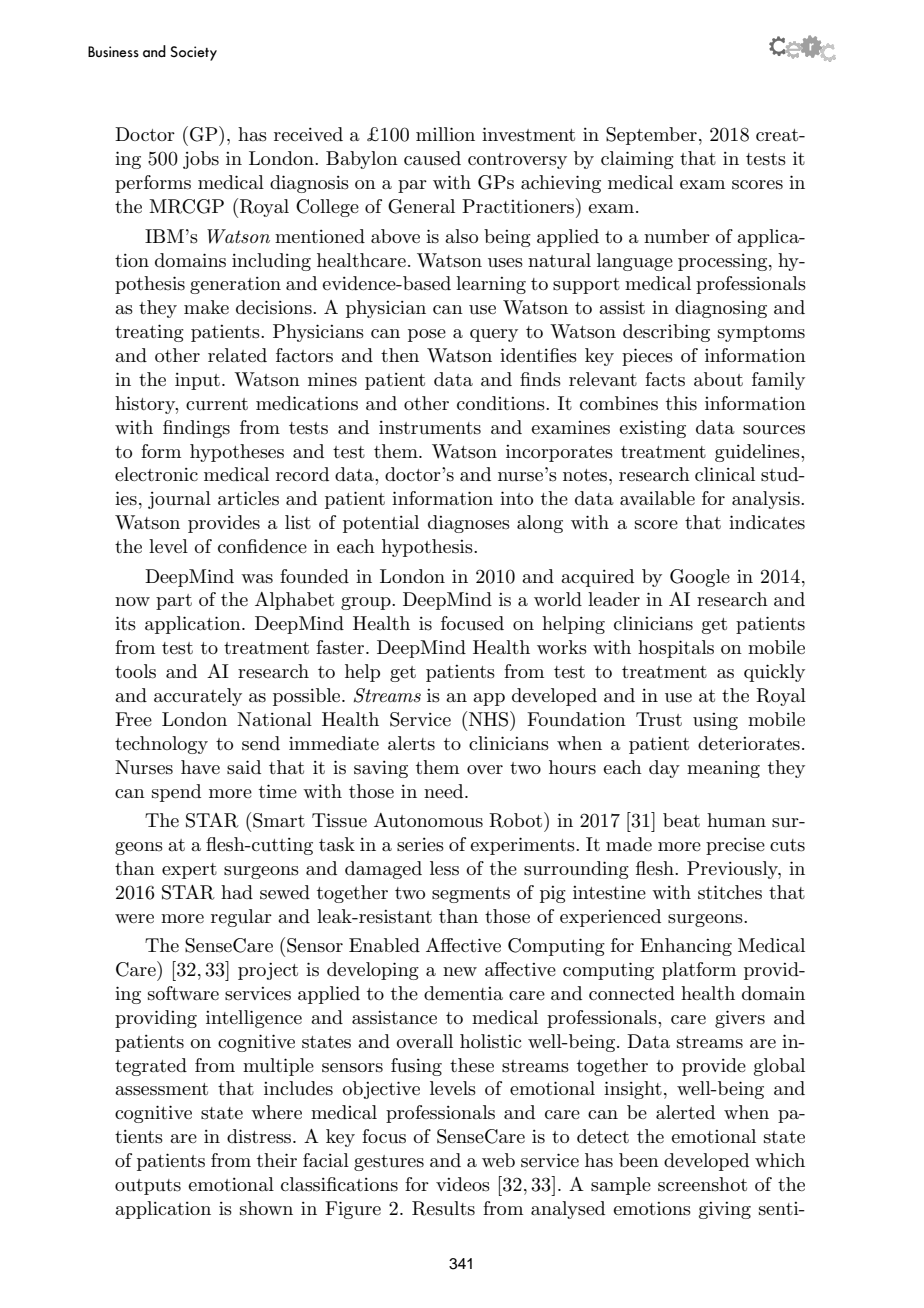  What do you see at coordinates (725, 474) in the document?
I see `clinical` at bounding box center [725, 474].
